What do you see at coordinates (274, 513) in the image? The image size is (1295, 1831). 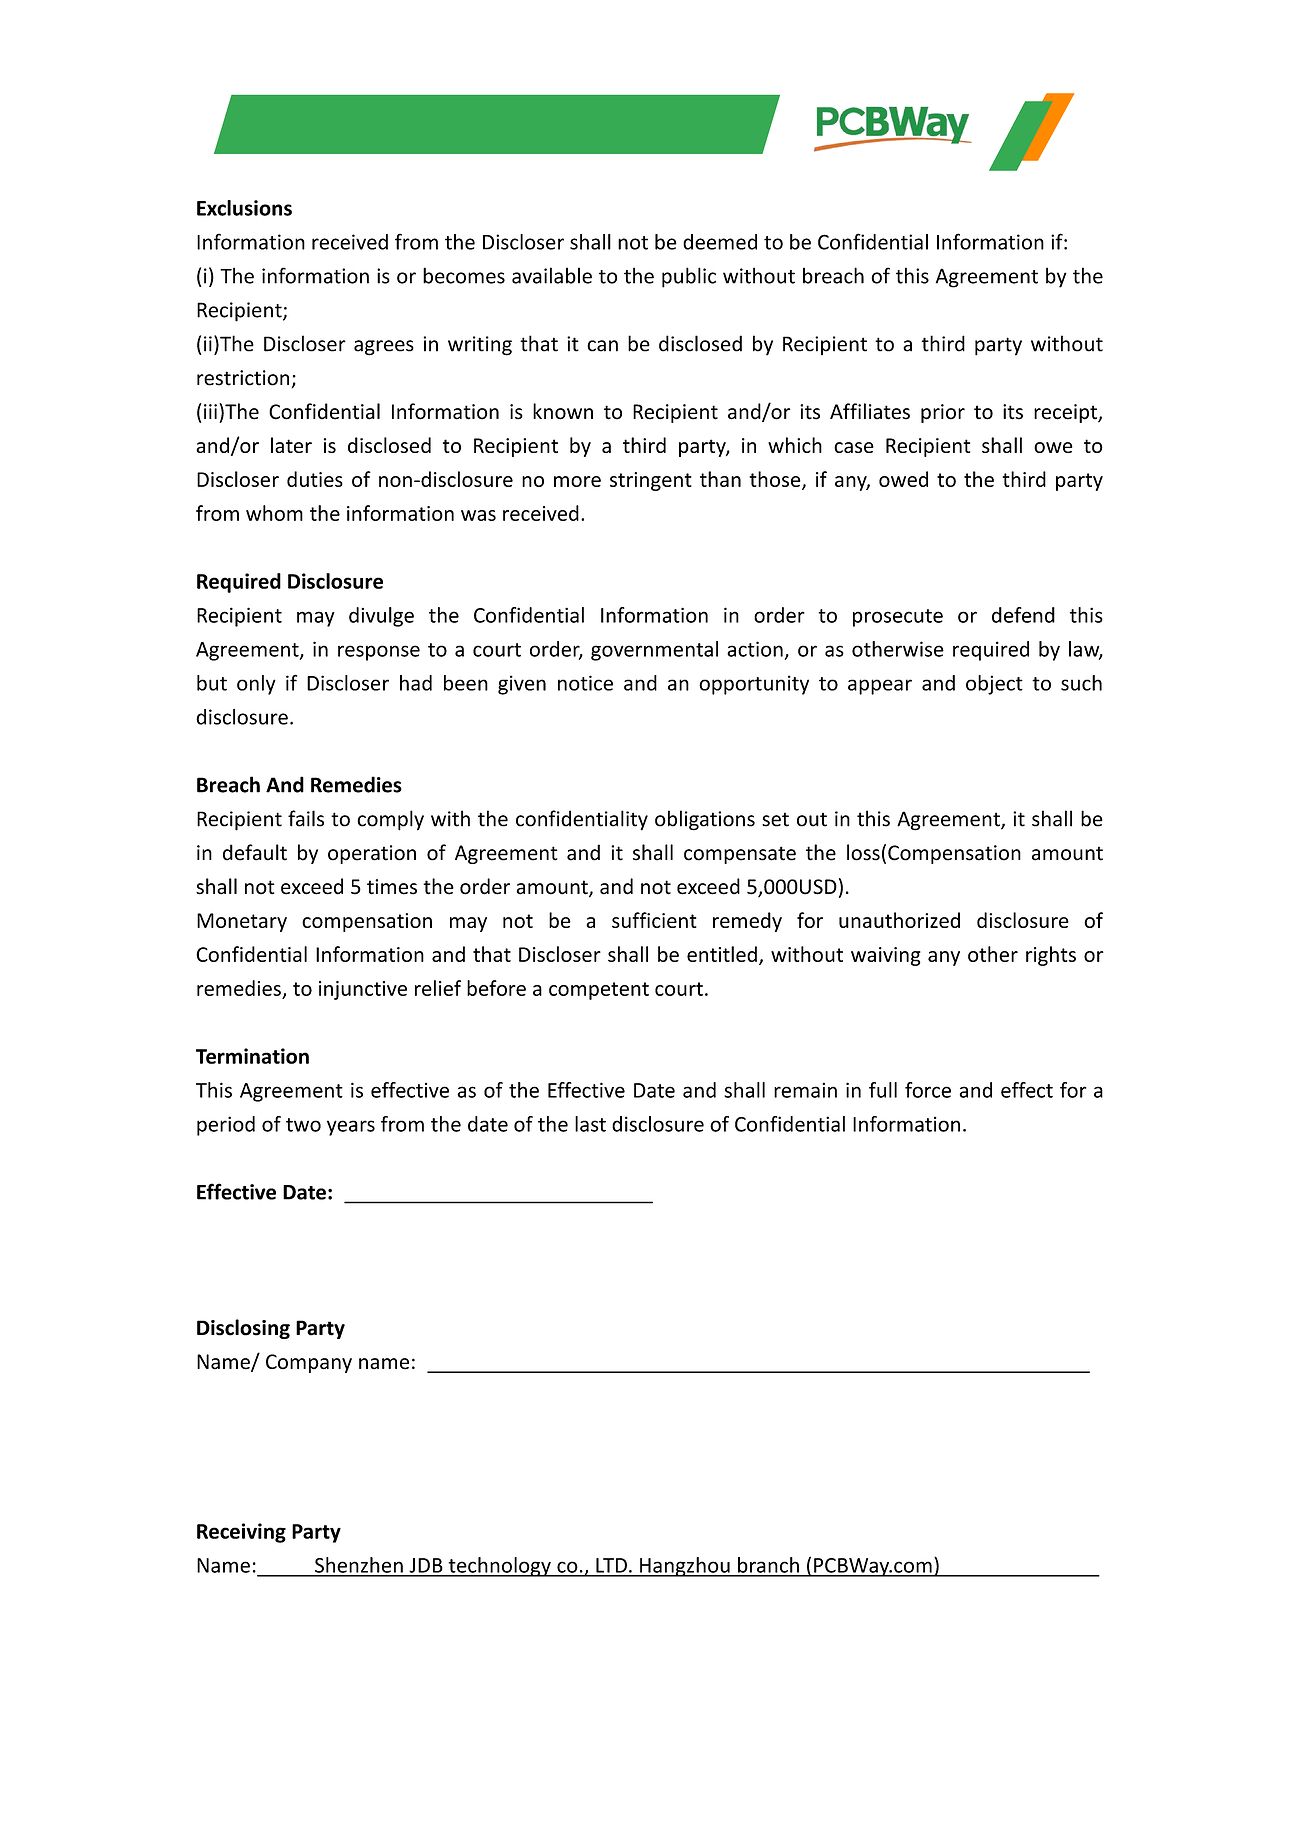 I see `whom` at bounding box center [274, 513].
